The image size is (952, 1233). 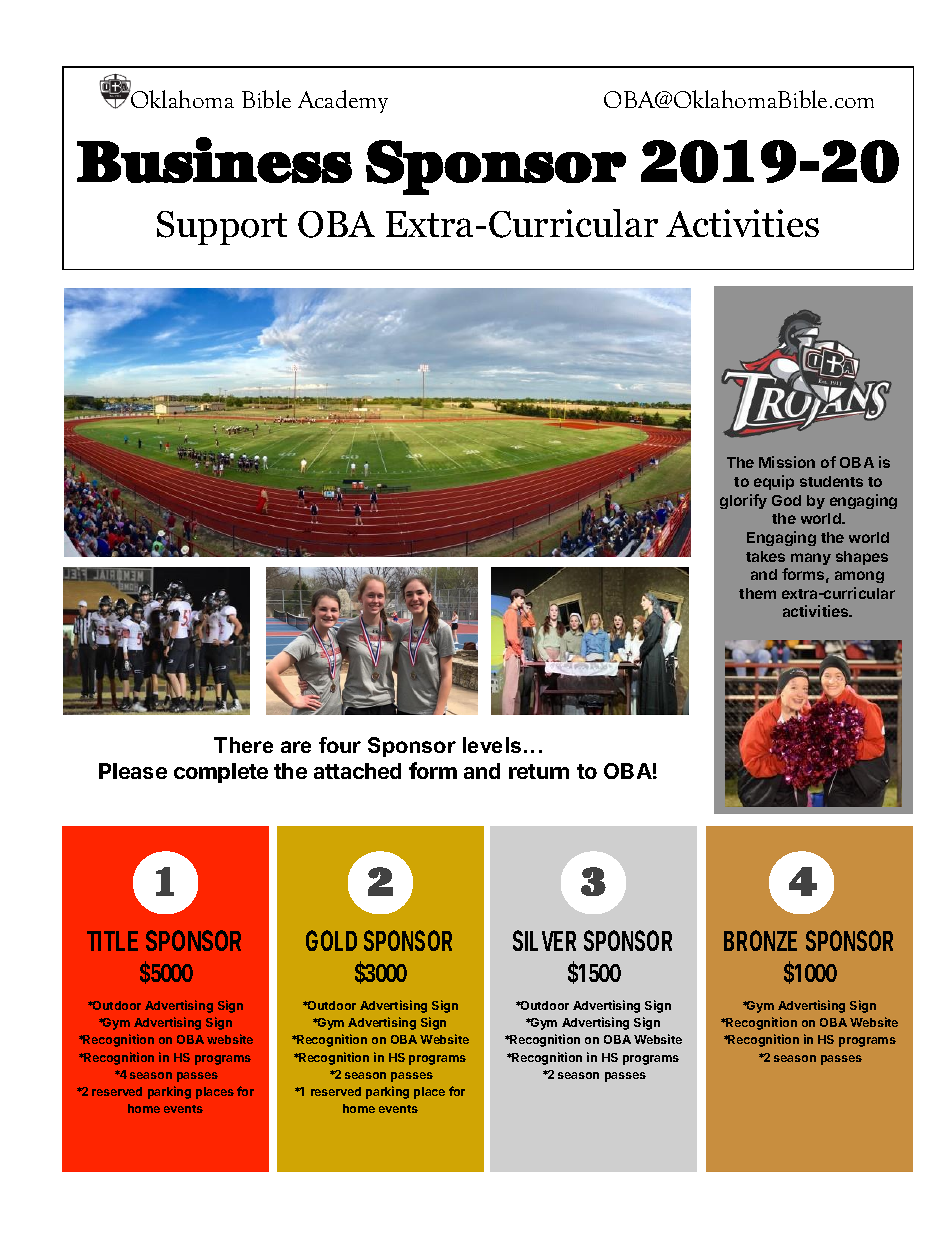 I want to click on glorify, so click(x=743, y=501).
